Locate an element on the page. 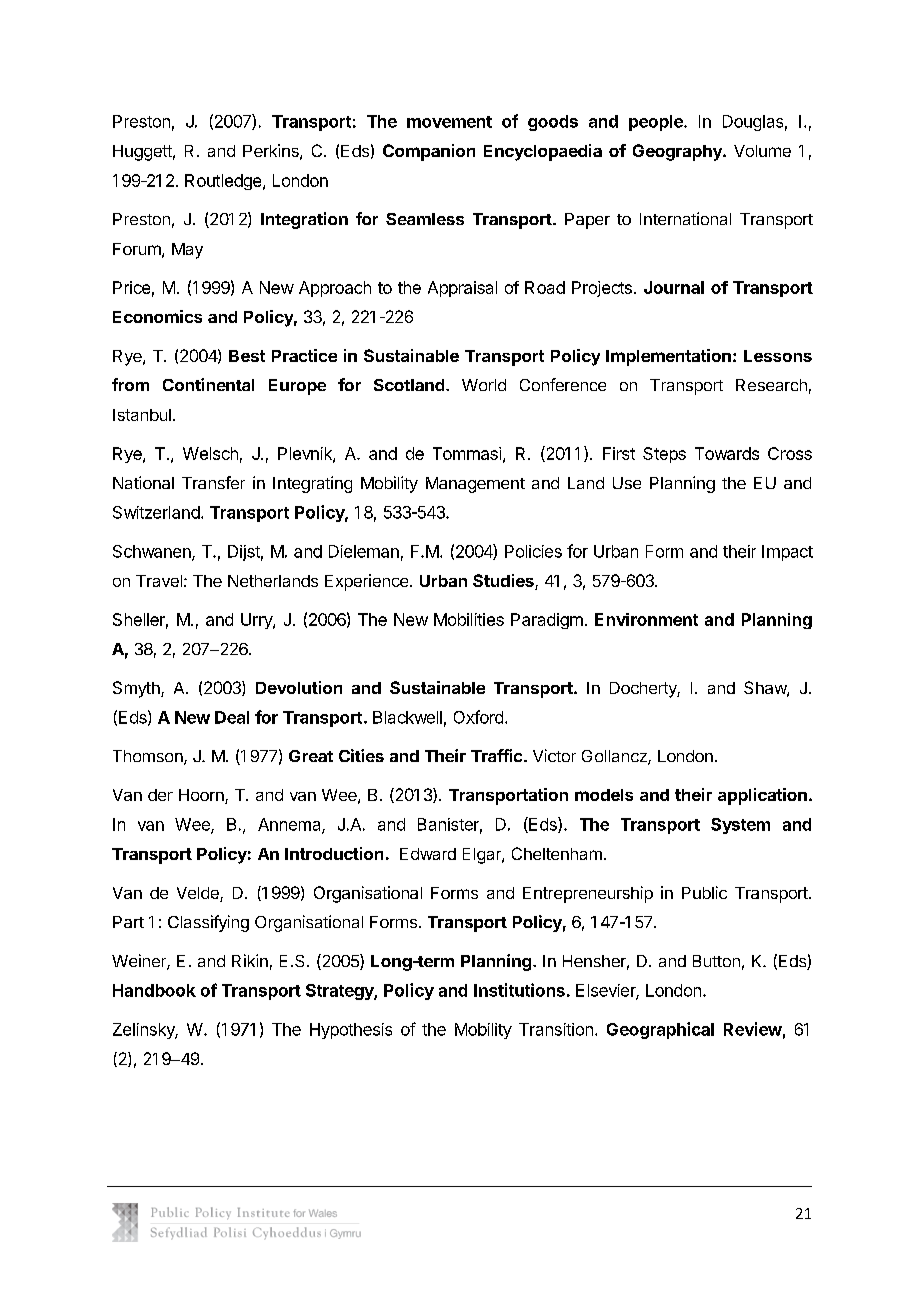 The height and width of the page is (1308, 924). System is located at coordinates (740, 826).
